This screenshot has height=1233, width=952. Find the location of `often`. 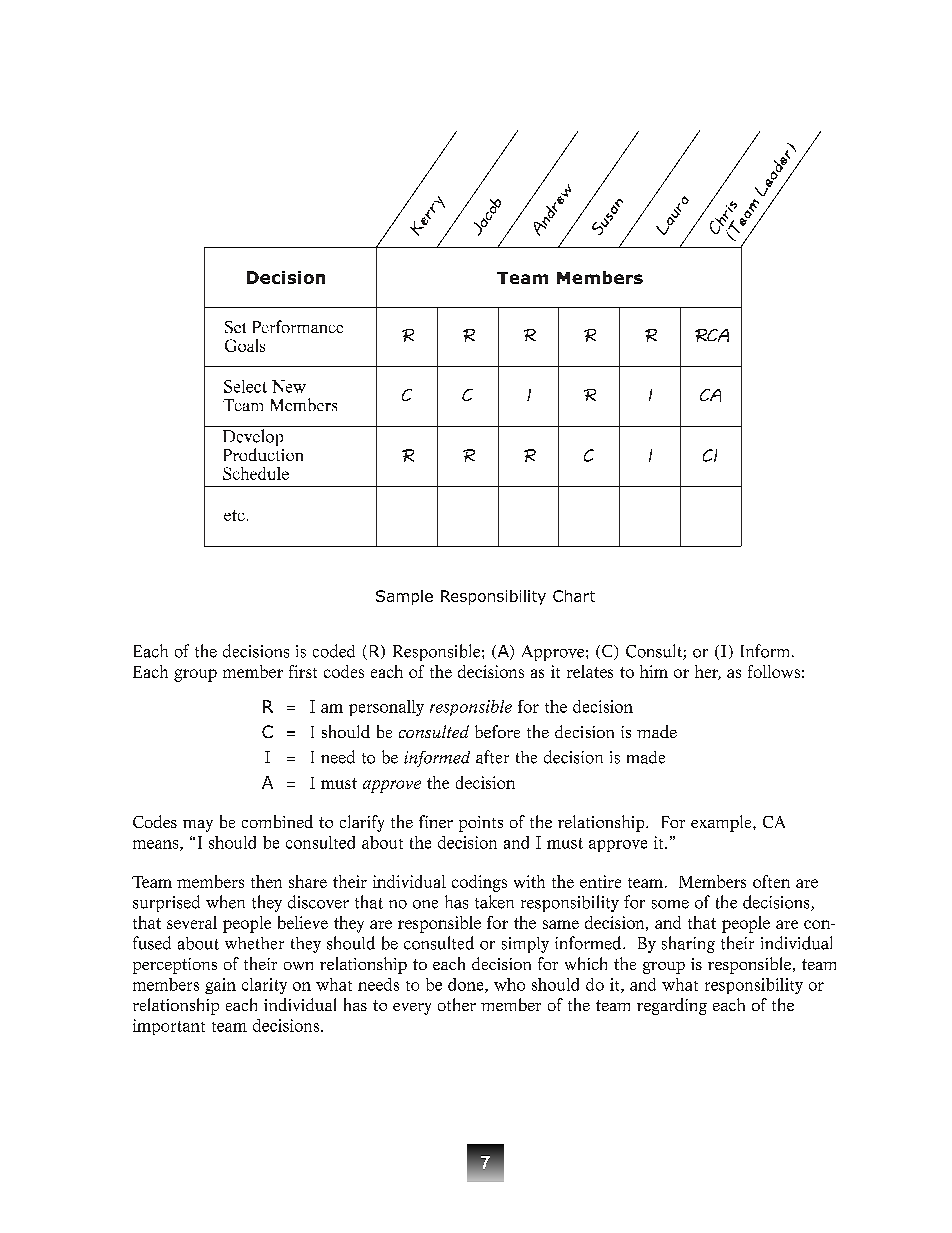

often is located at coordinates (771, 881).
